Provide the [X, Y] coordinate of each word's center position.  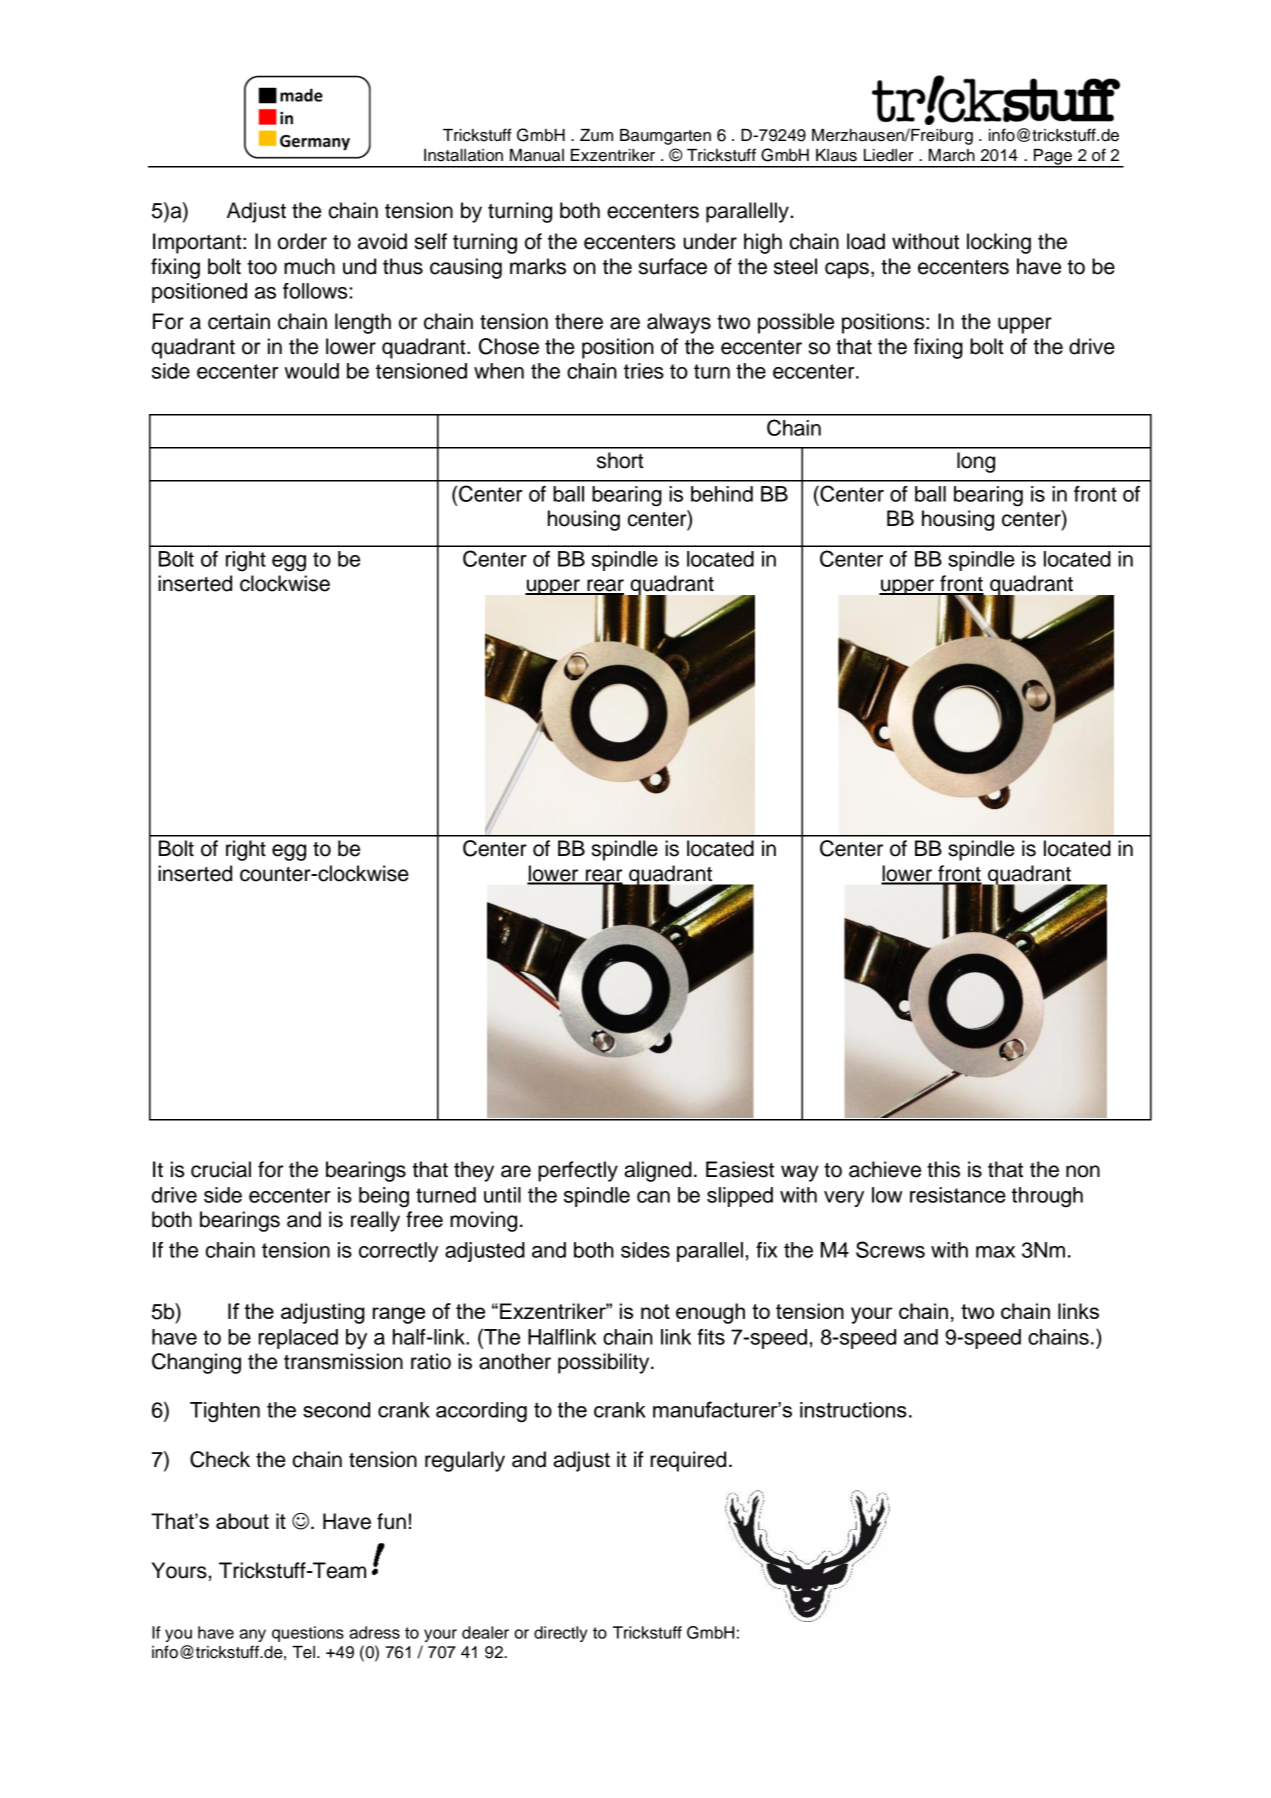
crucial [221, 1169]
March [952, 155]
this [943, 1169]
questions [308, 1634]
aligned [658, 1171]
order [302, 241]
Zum [596, 135]
